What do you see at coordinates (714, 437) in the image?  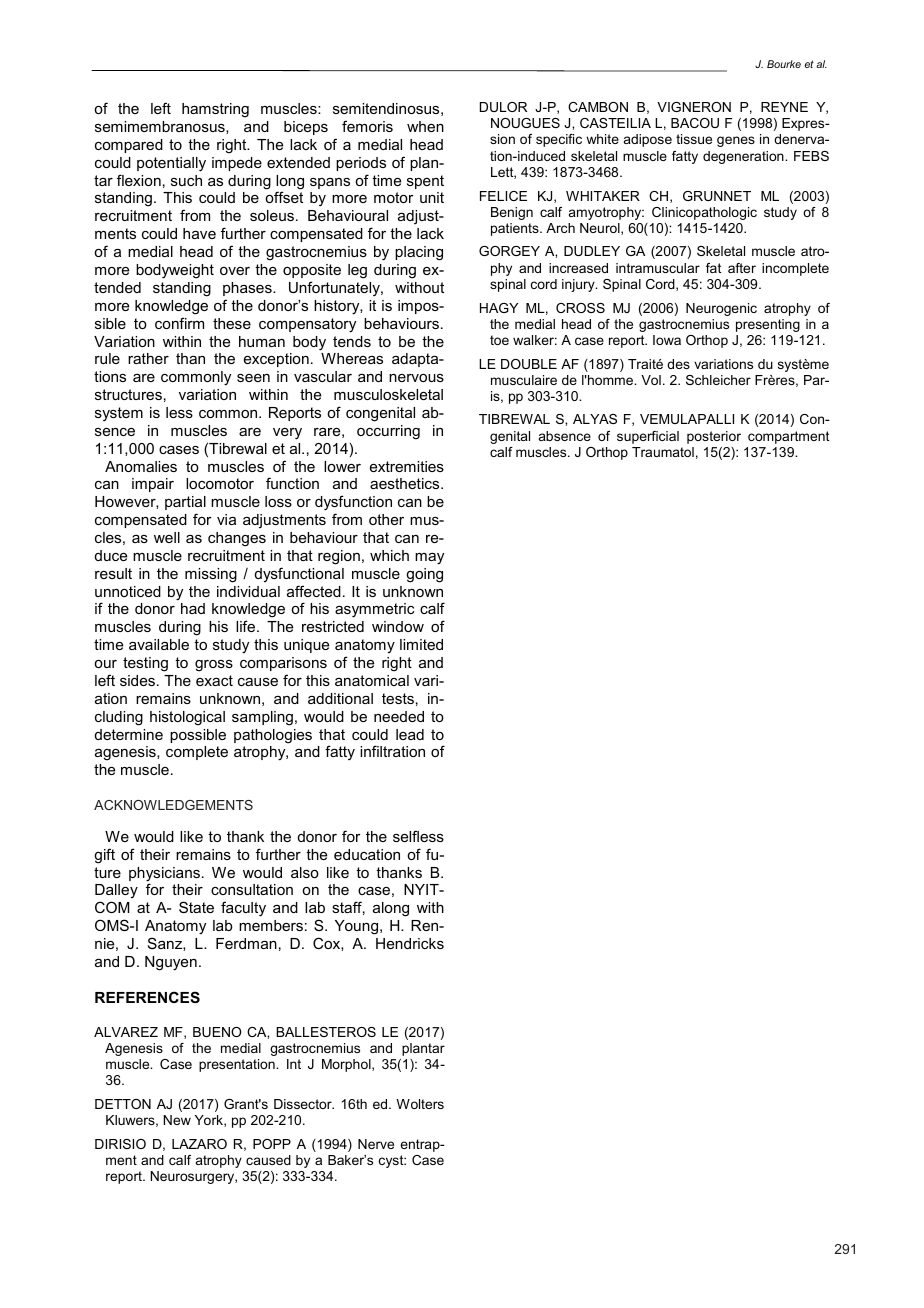 I see `posterior` at bounding box center [714, 437].
